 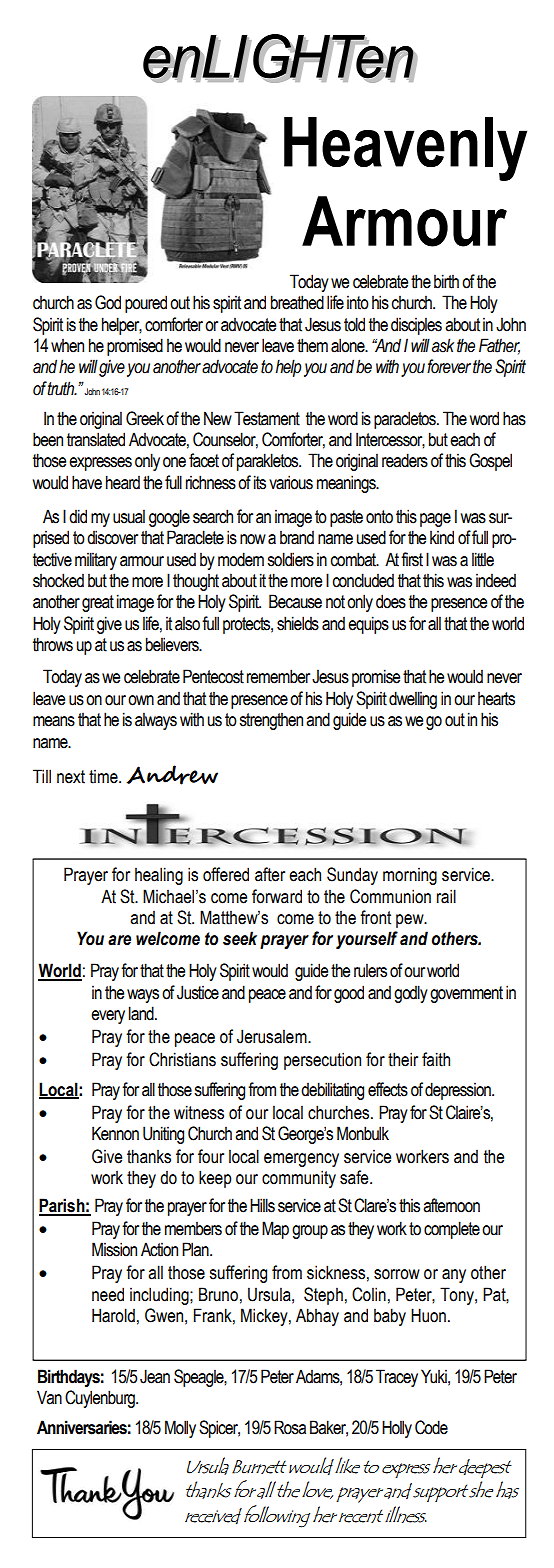 What do you see at coordinates (290, 1427) in the screenshot?
I see `Rosa` at bounding box center [290, 1427].
